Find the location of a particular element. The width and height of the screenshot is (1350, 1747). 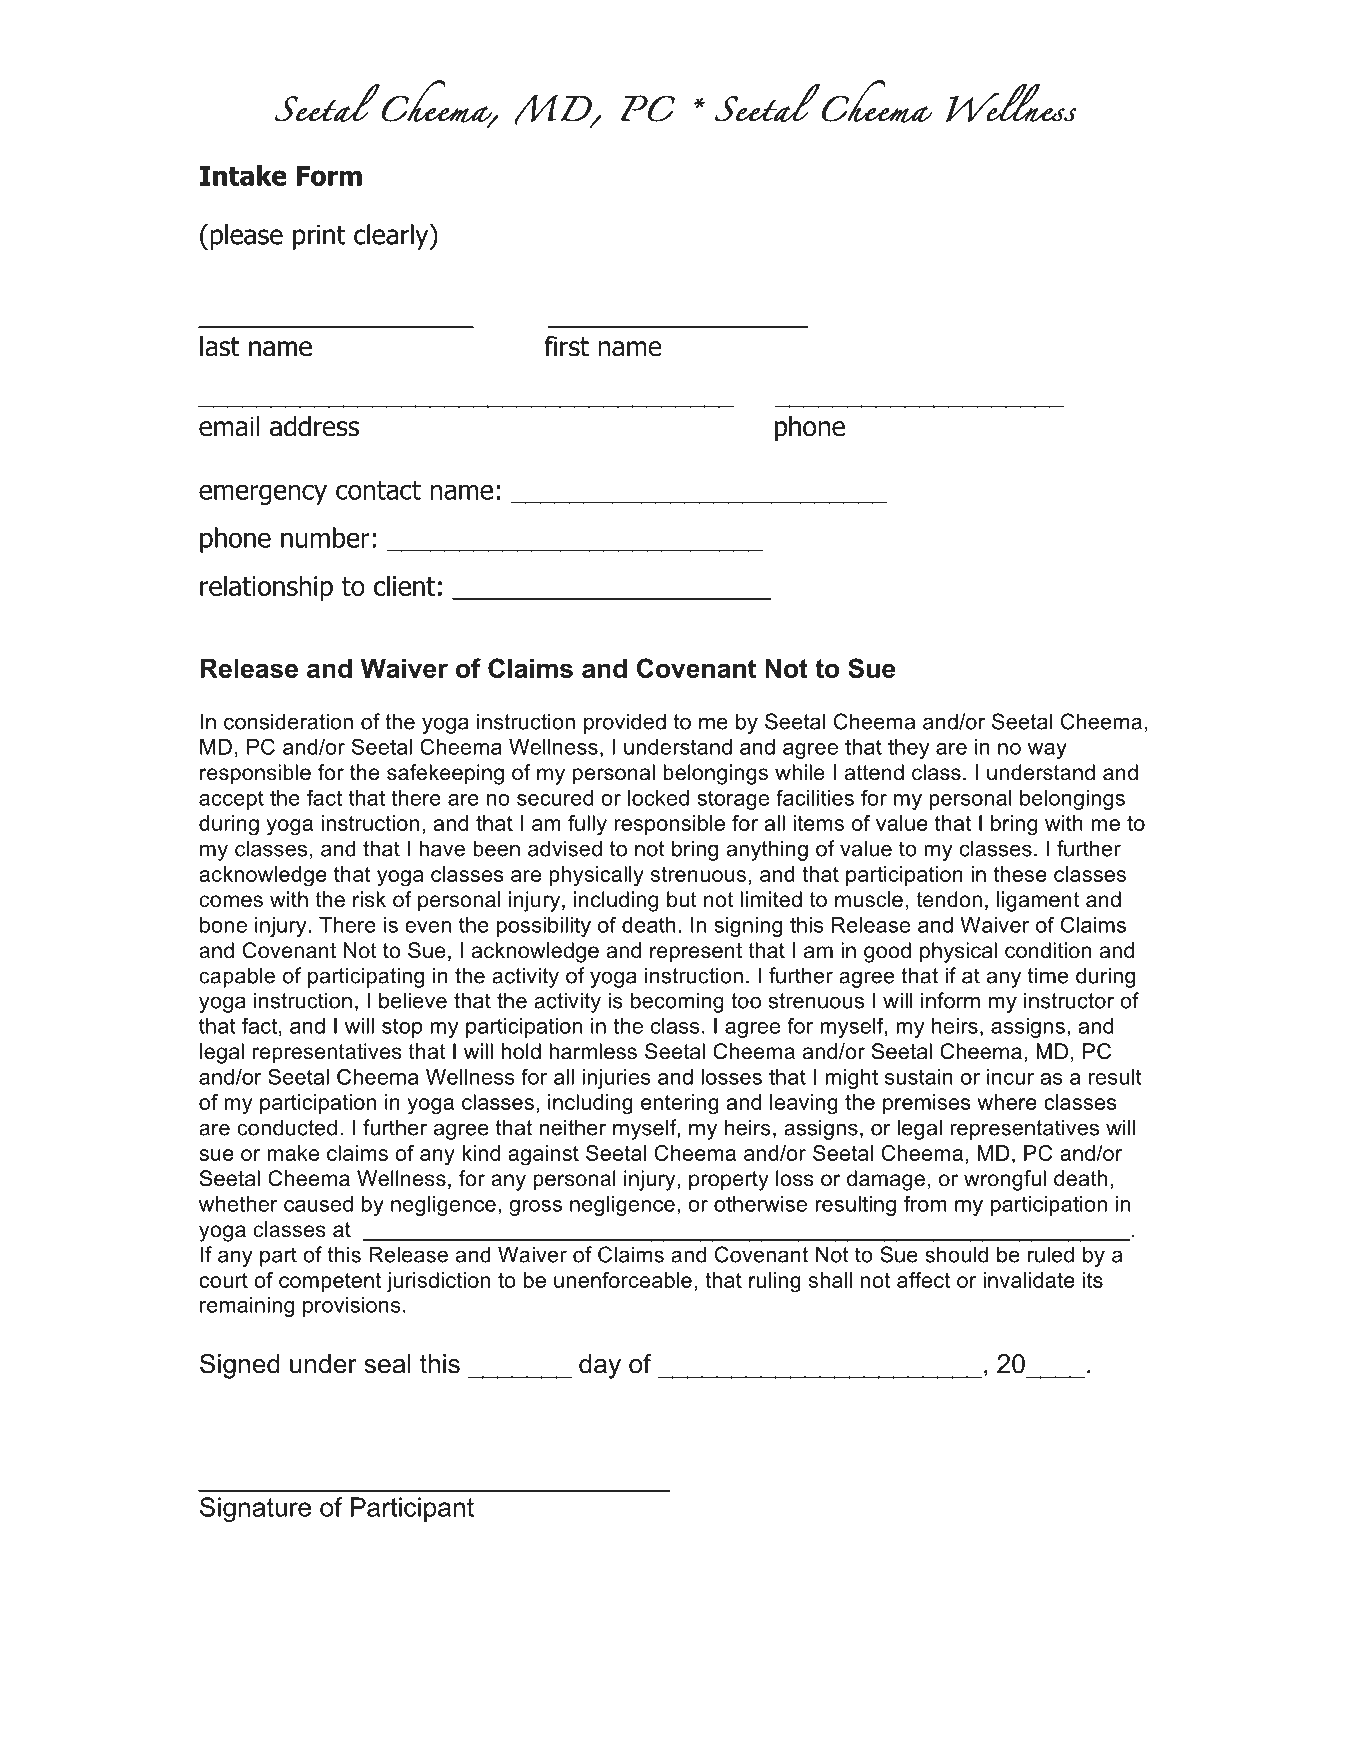

print is located at coordinates (319, 237).
